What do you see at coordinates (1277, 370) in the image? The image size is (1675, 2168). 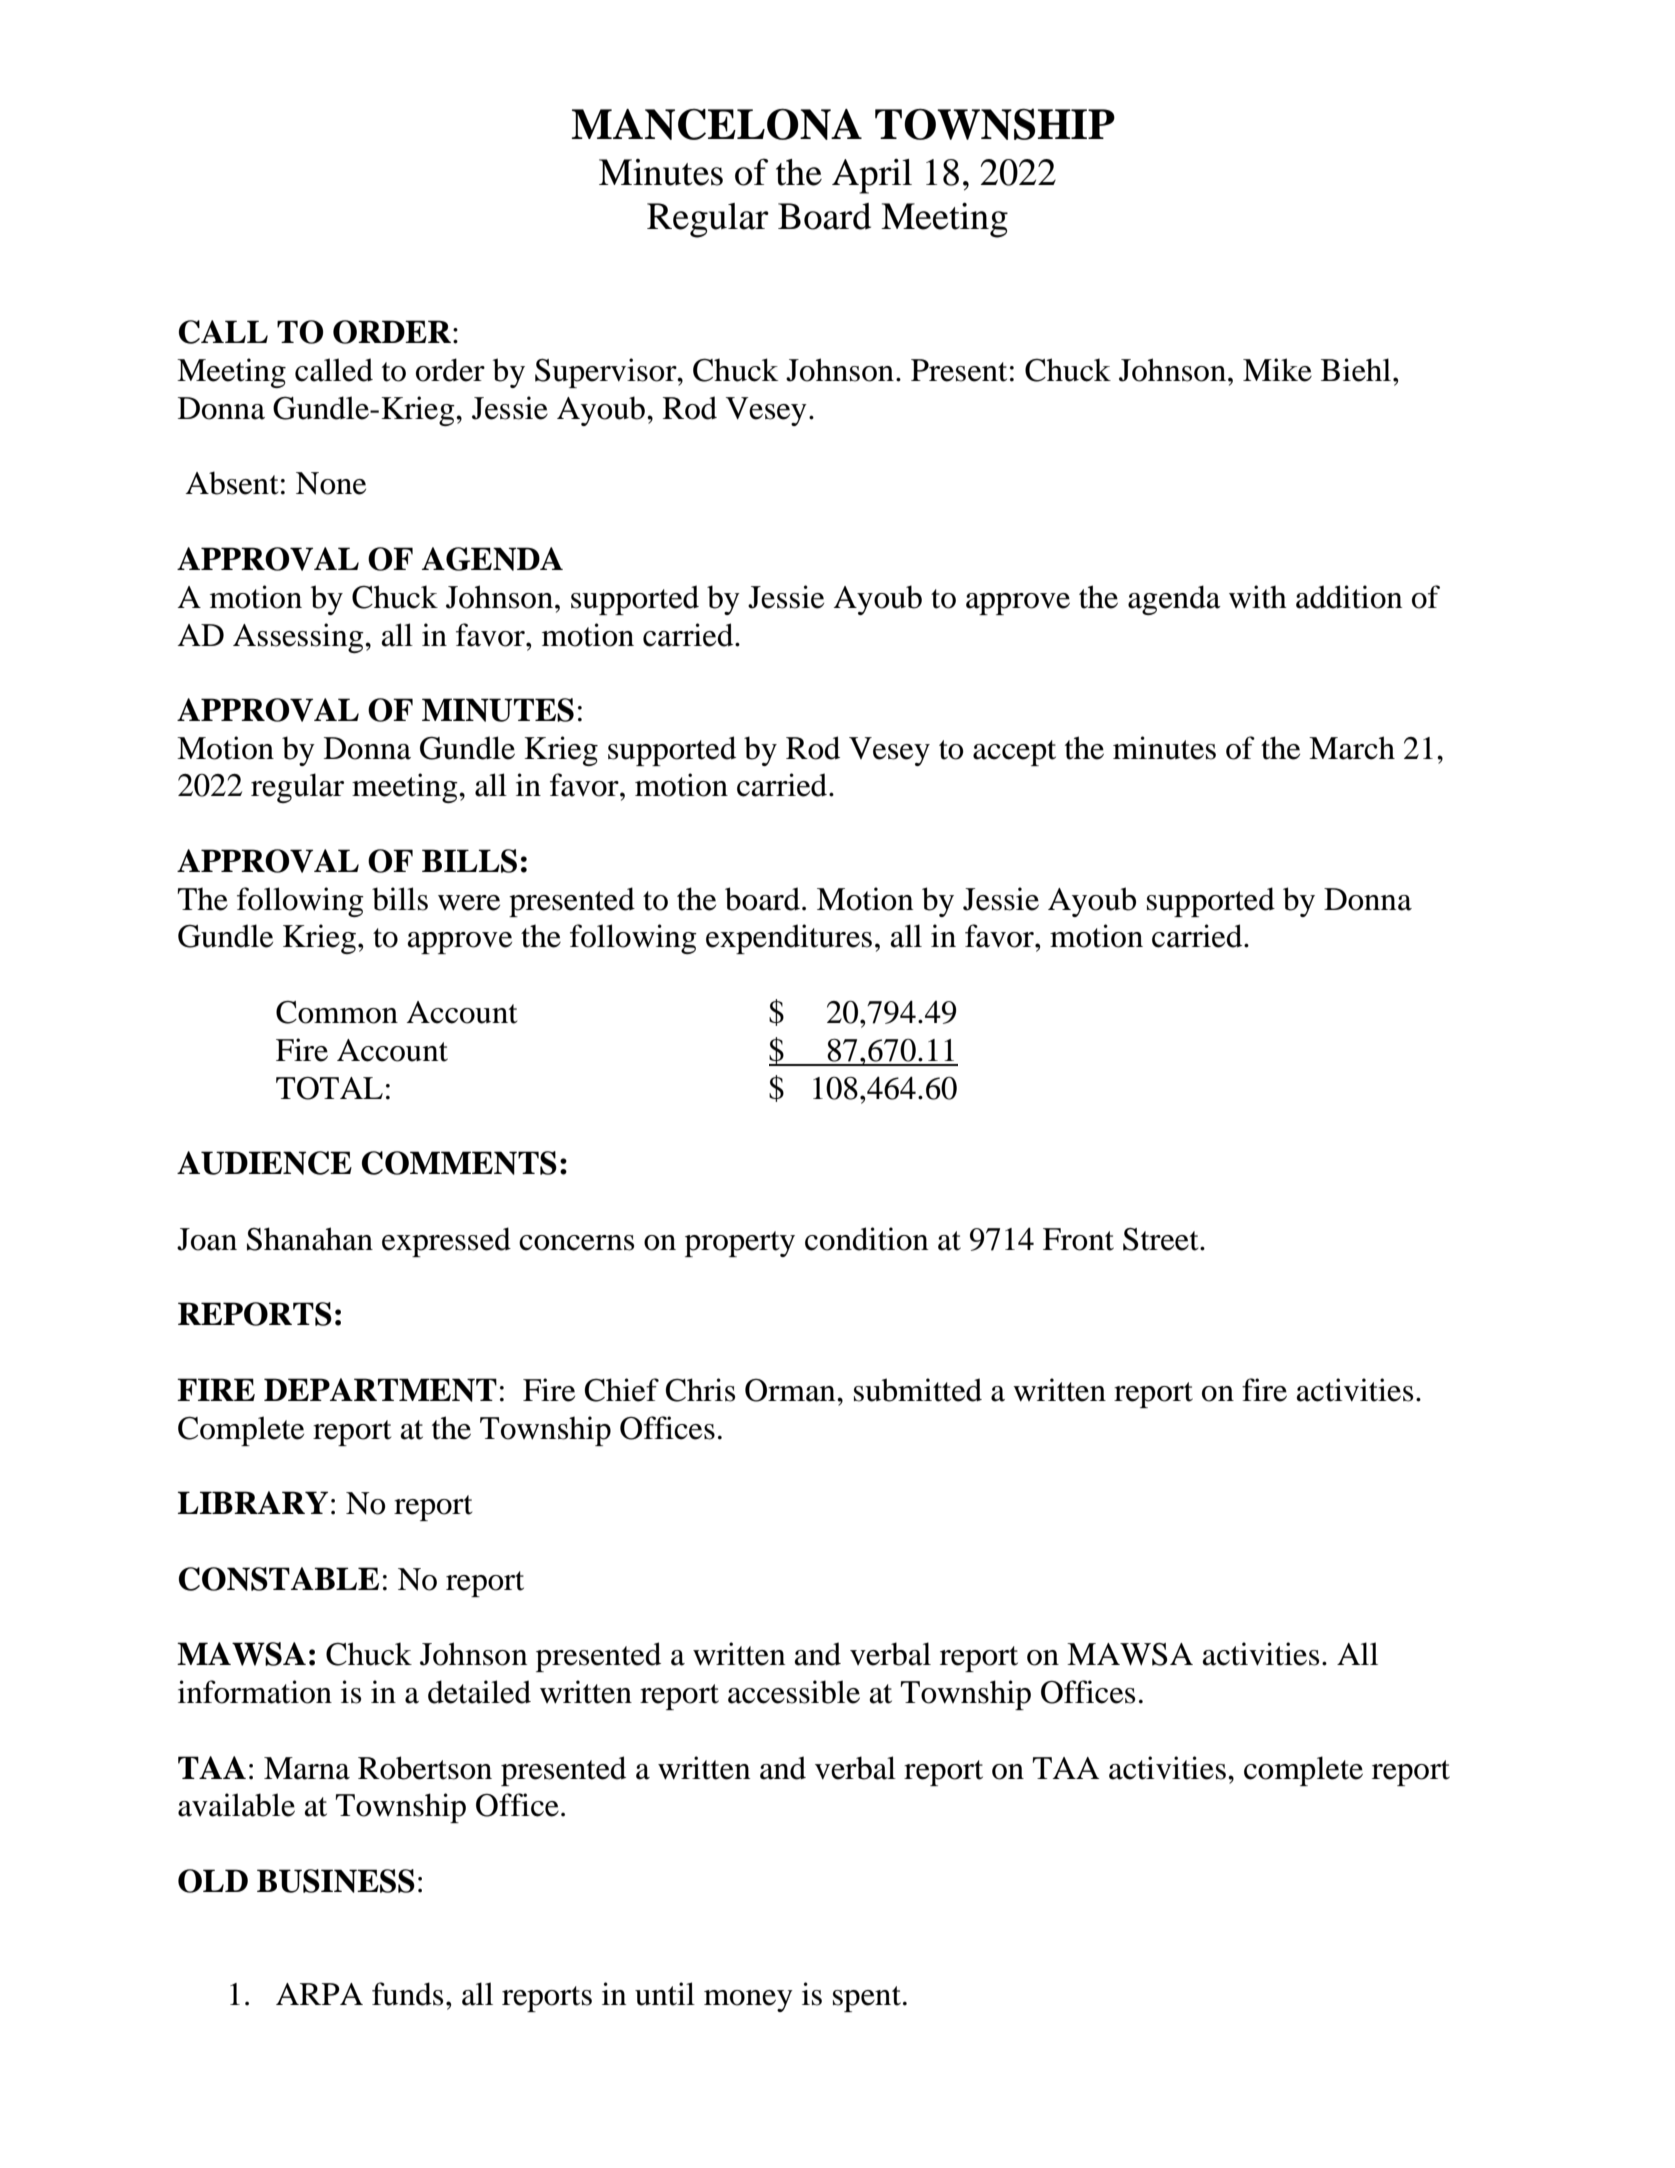 I see `Mike` at bounding box center [1277, 370].
